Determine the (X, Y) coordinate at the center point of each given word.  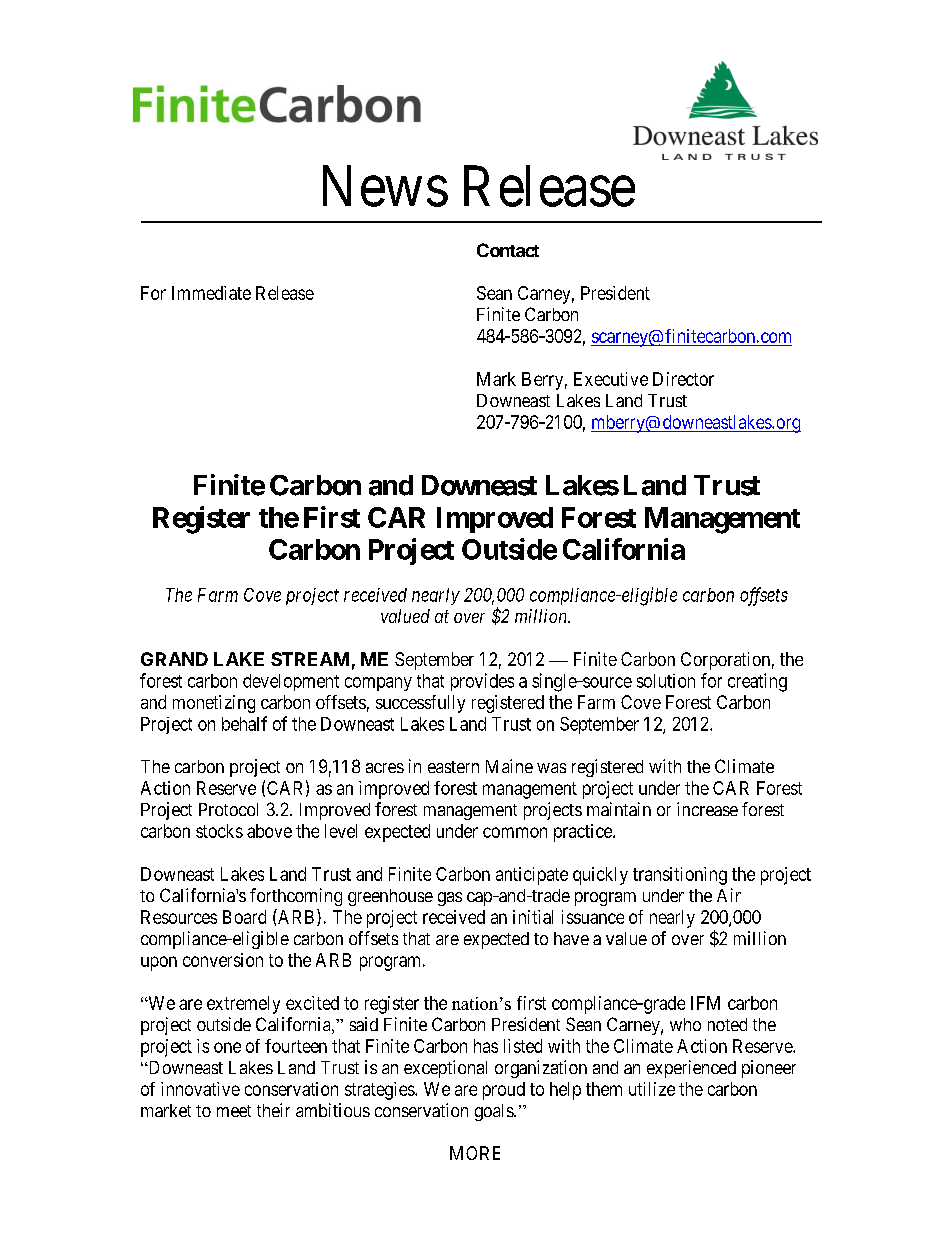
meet (234, 1111)
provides (482, 682)
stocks (219, 831)
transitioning (680, 876)
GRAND (174, 659)
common (515, 832)
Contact (508, 250)
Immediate (211, 293)
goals (495, 1112)
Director (683, 379)
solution (666, 681)
